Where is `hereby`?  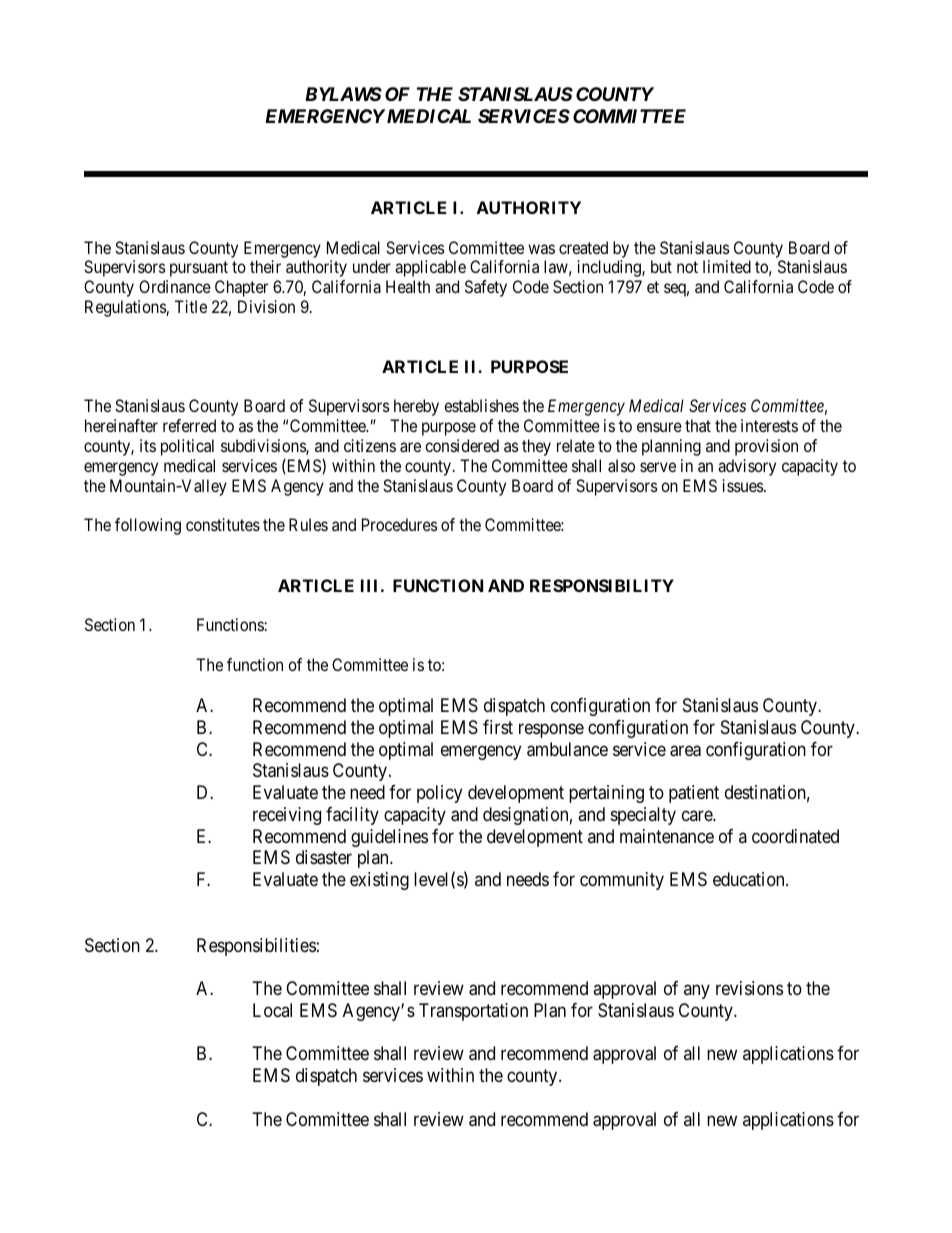
hereby is located at coordinates (416, 407).
